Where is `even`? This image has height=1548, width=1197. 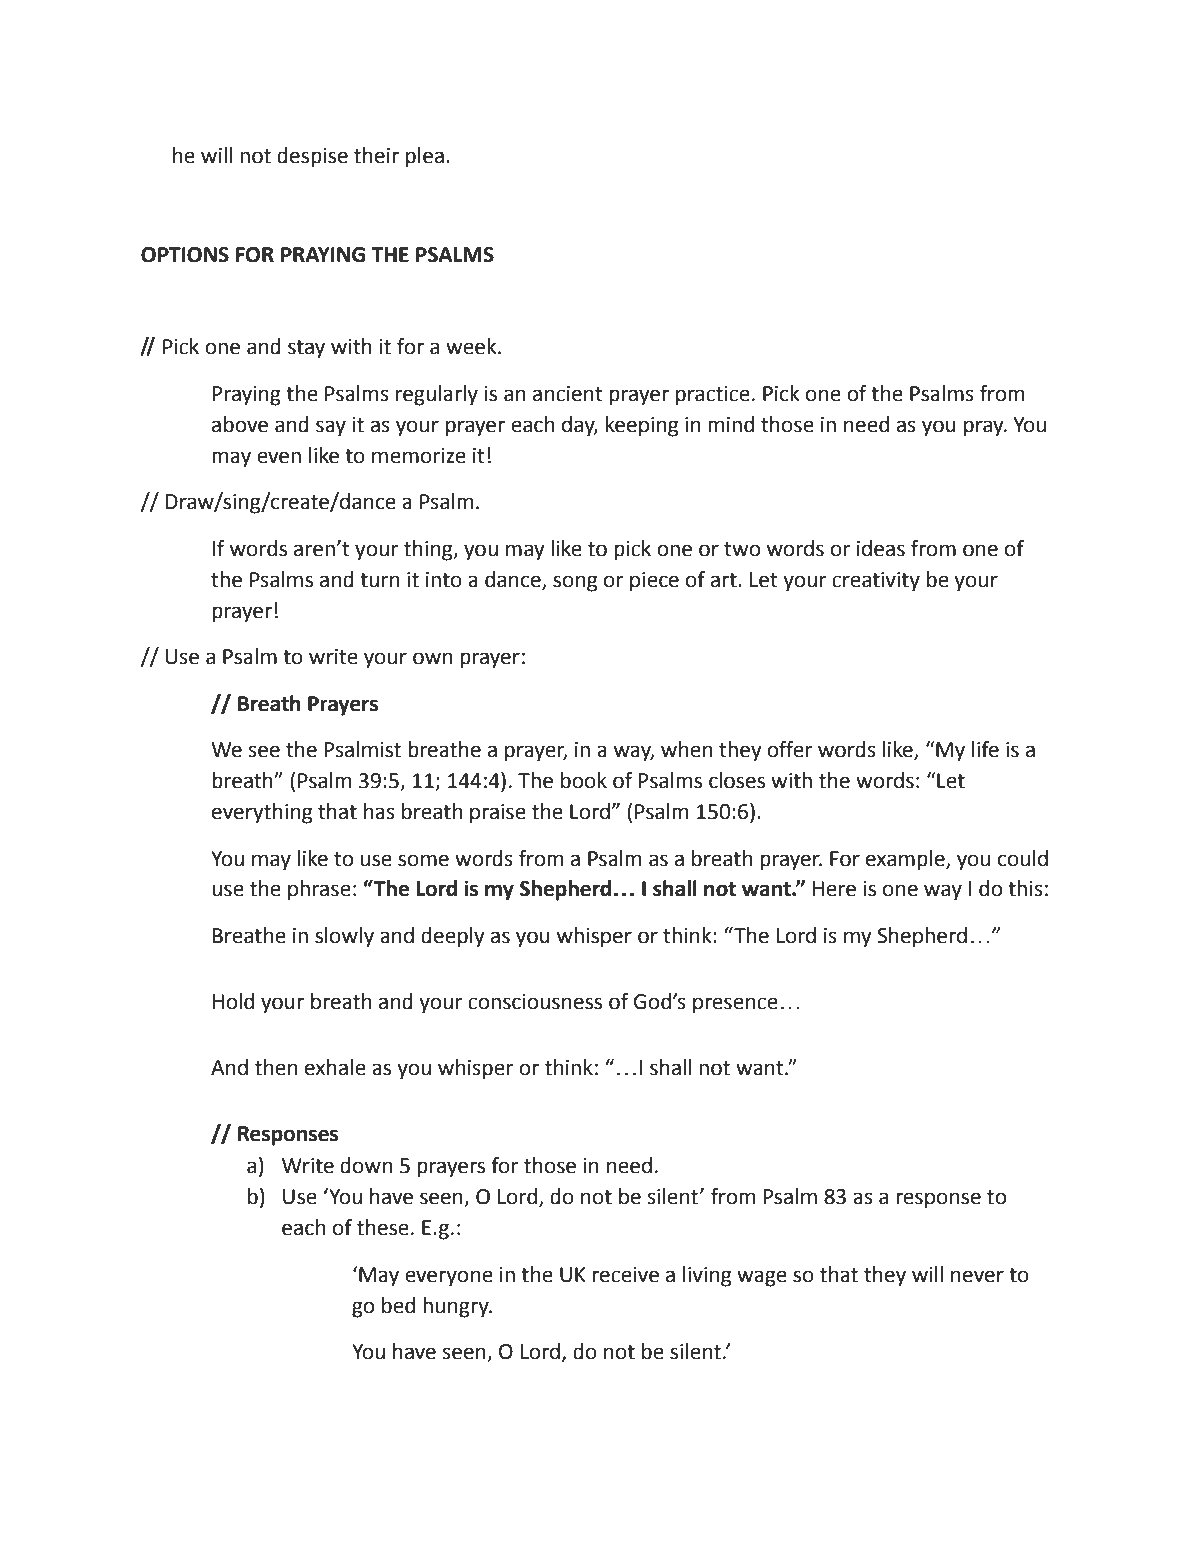
even is located at coordinates (279, 457).
